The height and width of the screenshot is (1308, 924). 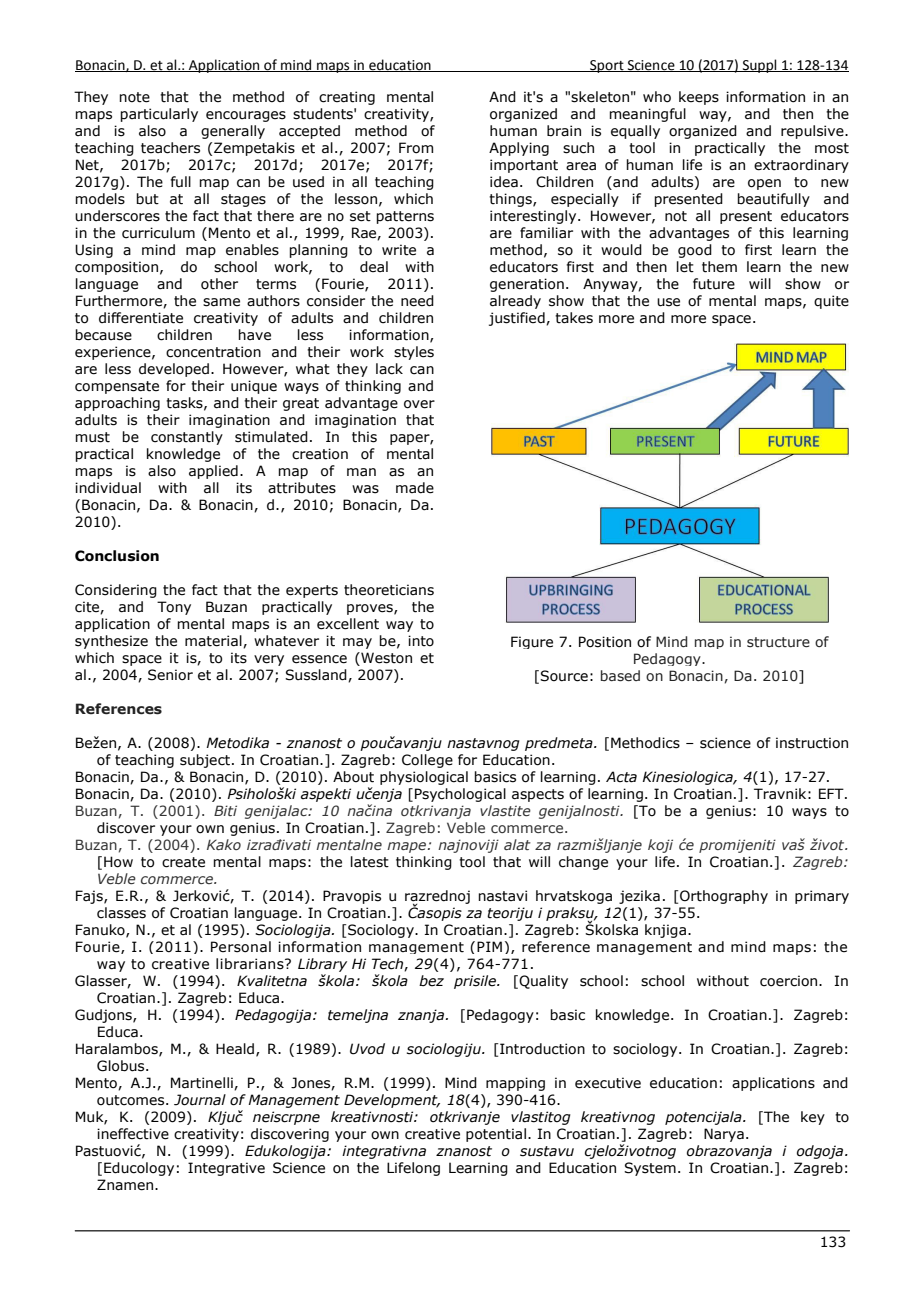 I want to click on From, so click(x=416, y=148).
